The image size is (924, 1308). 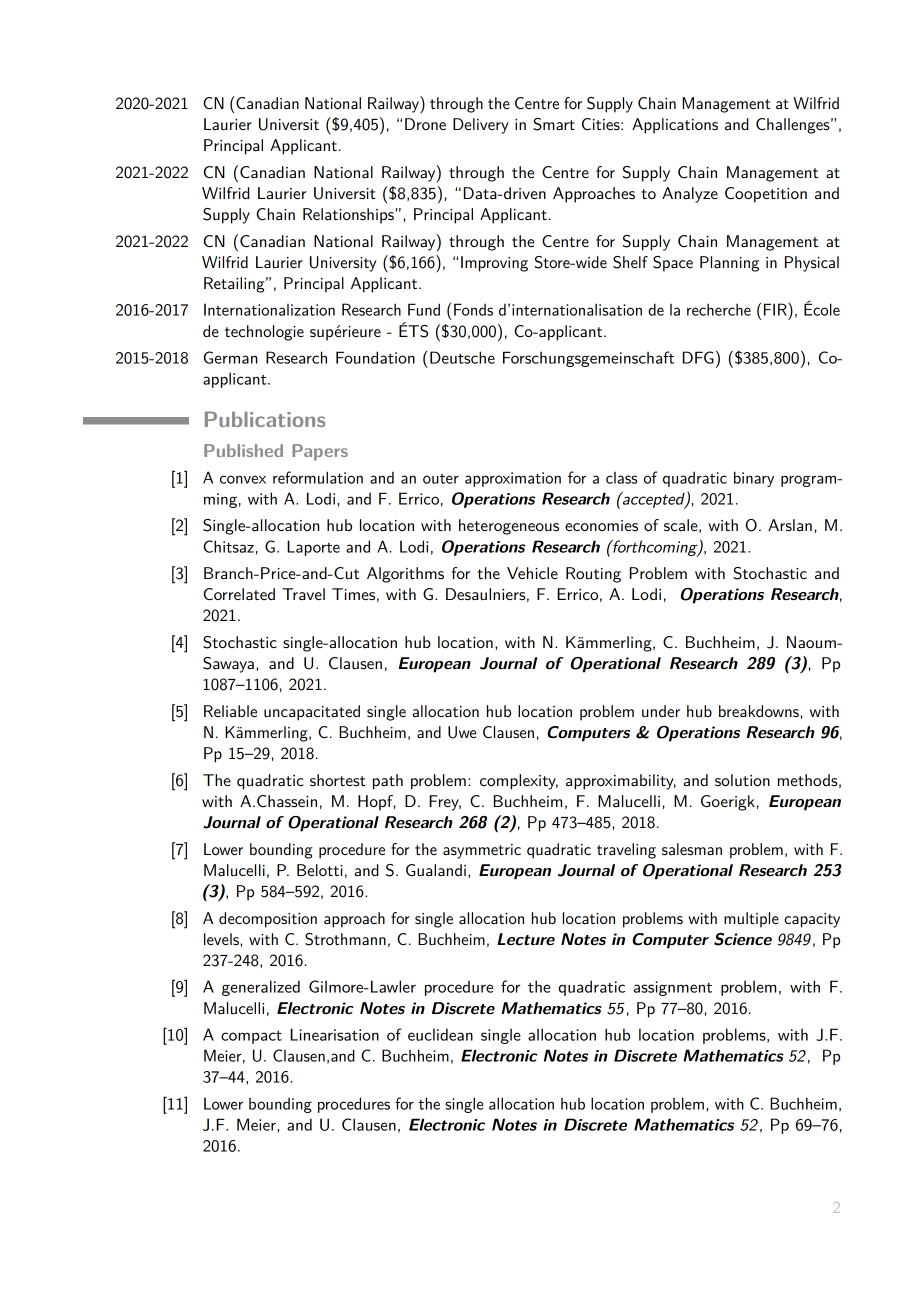 I want to click on shortest, so click(x=338, y=780).
